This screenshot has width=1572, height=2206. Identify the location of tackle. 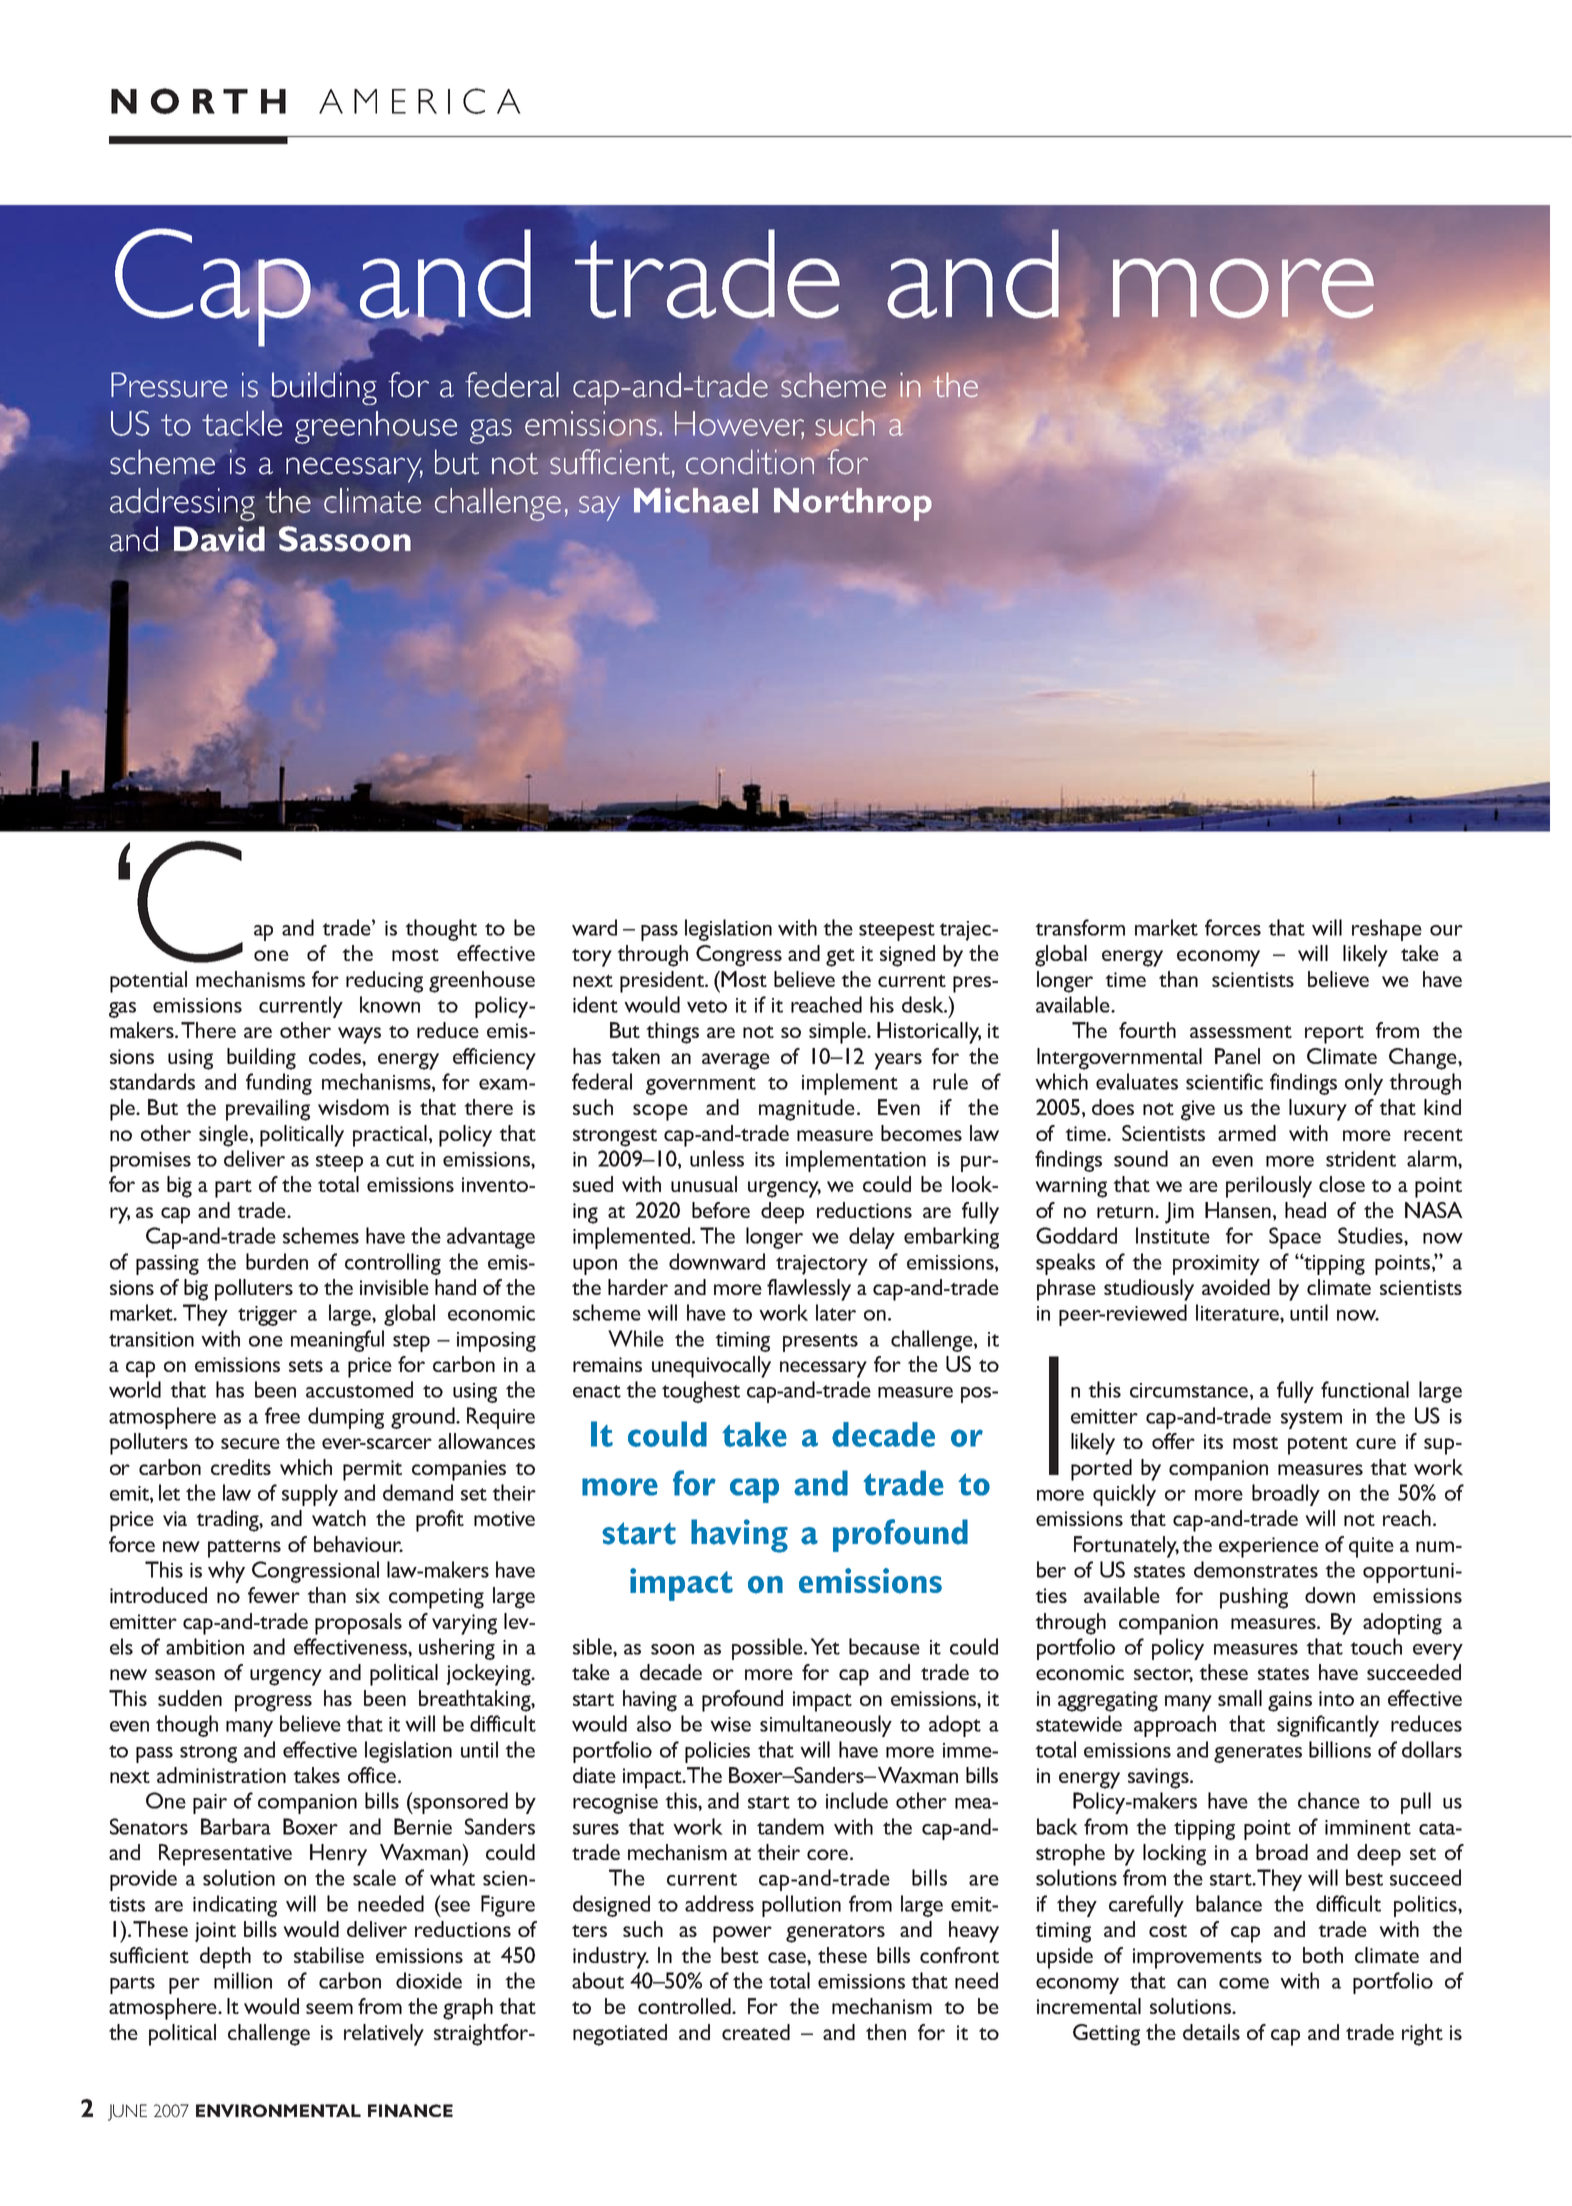
(242, 423).
